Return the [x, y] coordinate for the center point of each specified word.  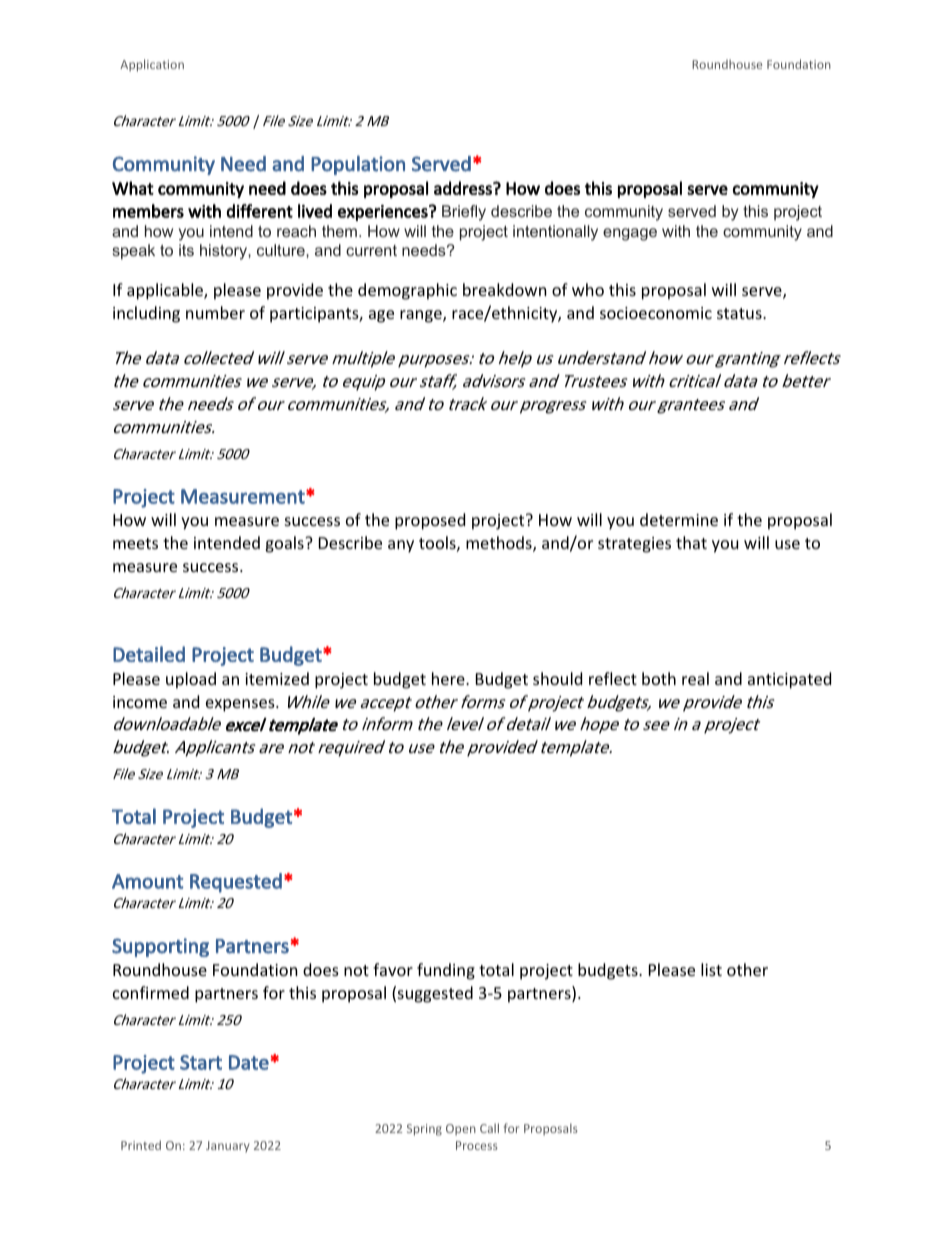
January [228, 1147]
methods [500, 544]
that [691, 542]
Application [152, 65]
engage [630, 234]
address [464, 188]
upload [191, 680]
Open [461, 1130]
